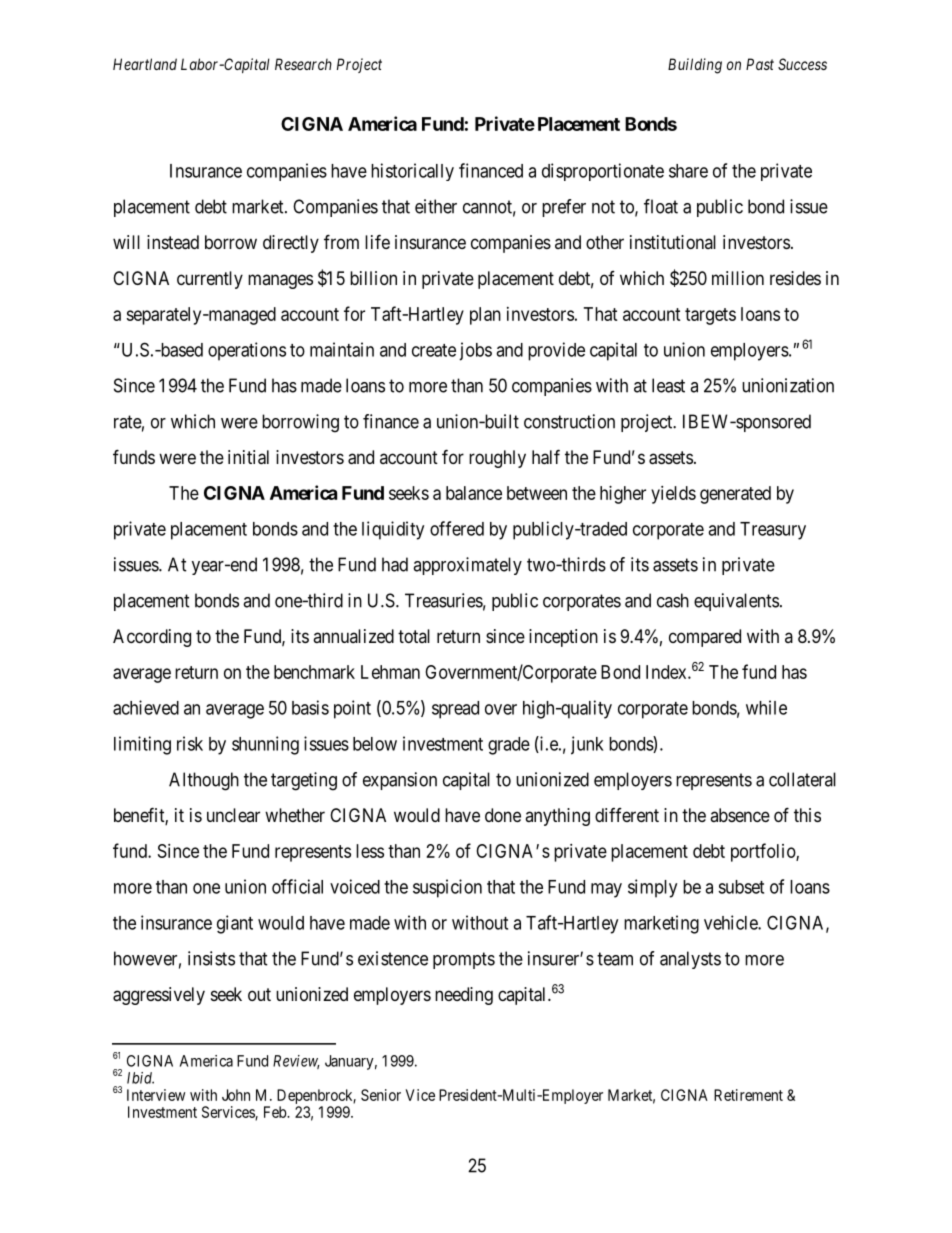 The image size is (952, 1233). Describe the element at coordinates (467, 566) in the screenshot. I see `approximately` at that location.
